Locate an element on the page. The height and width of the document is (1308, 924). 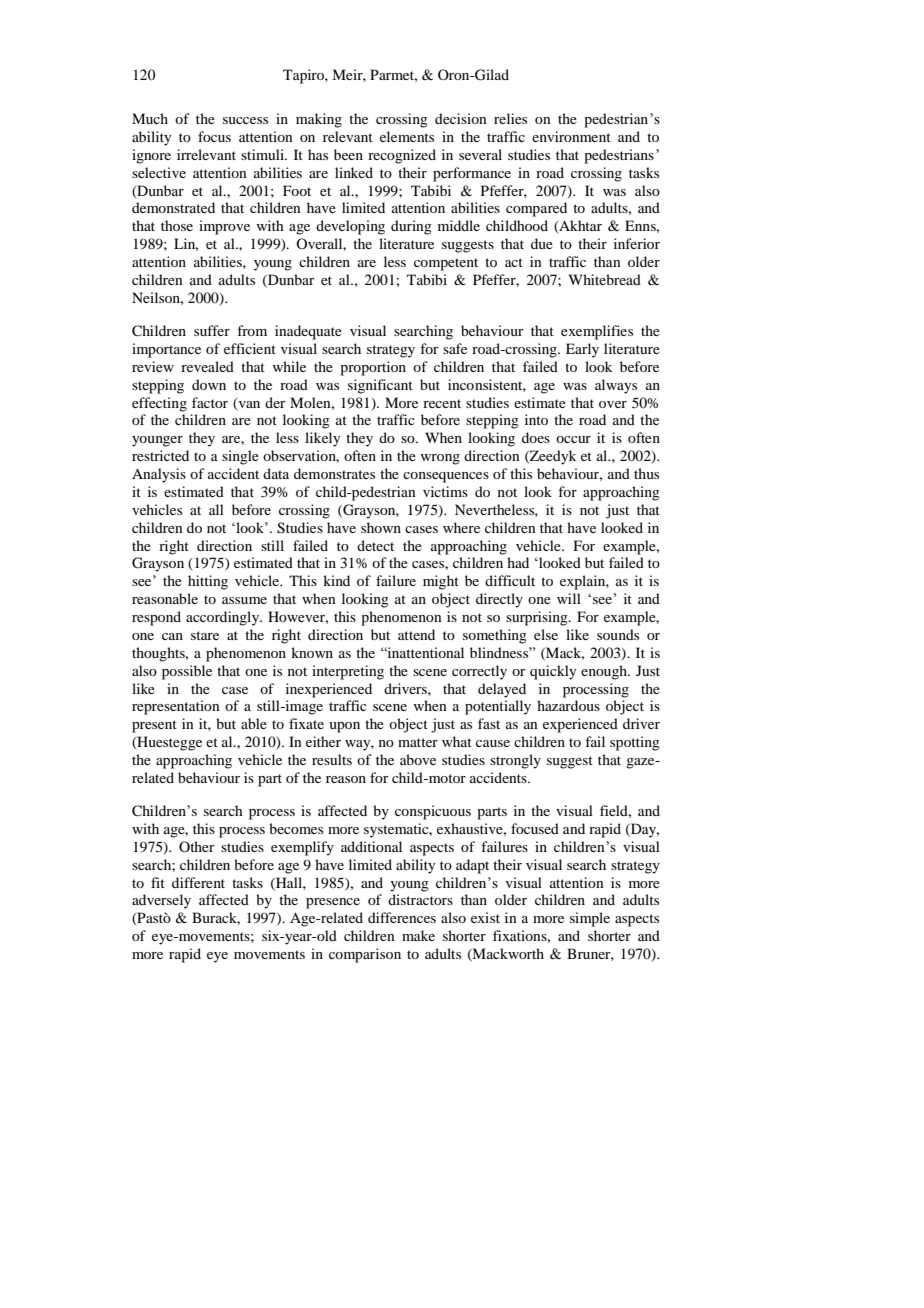
possible is located at coordinates (187, 672).
